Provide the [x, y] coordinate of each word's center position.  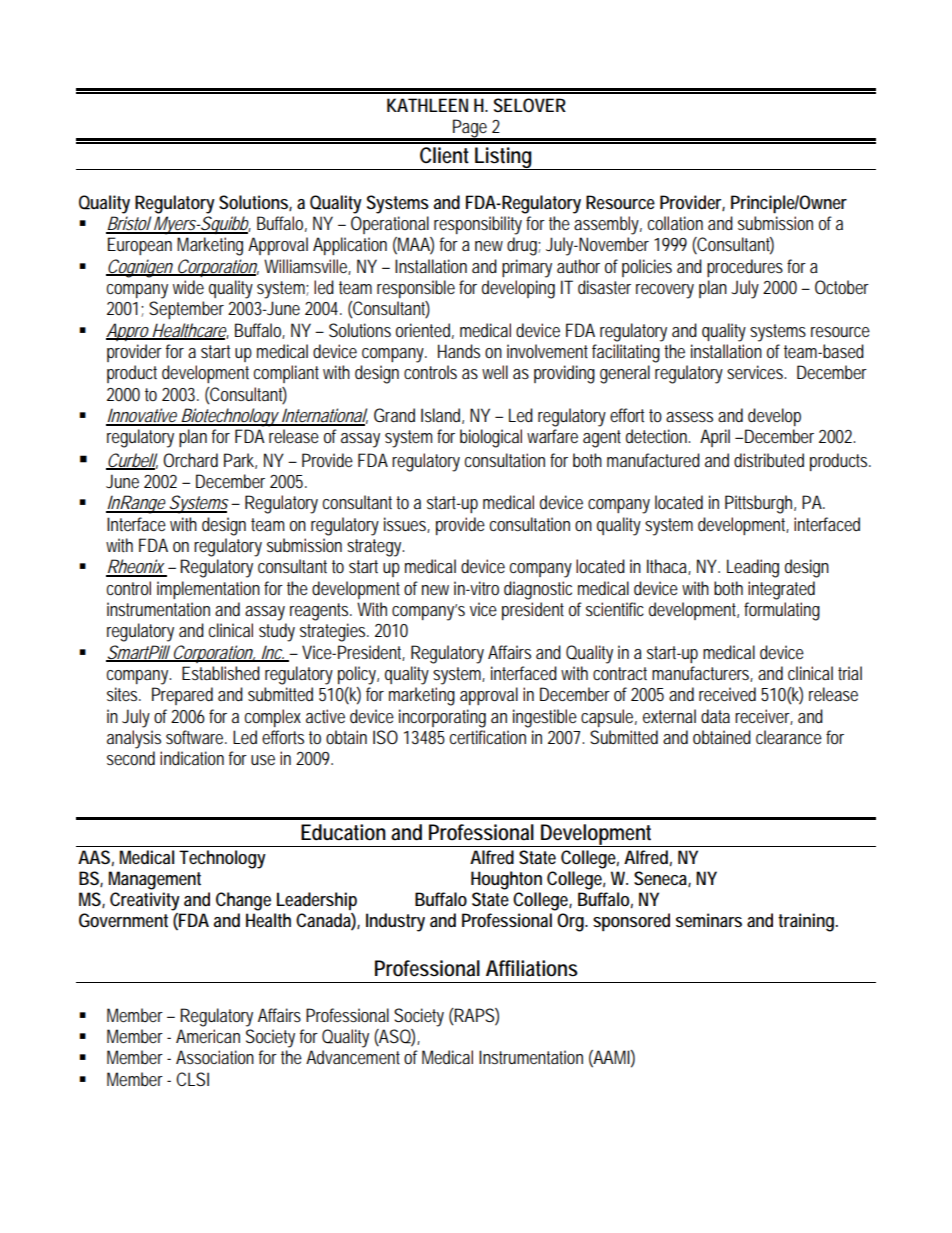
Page [471, 129]
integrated [781, 590]
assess [689, 417]
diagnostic [538, 590]
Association [215, 1057]
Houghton [506, 880]
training [808, 922]
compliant [286, 374]
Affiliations [532, 968]
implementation [208, 590]
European [140, 246]
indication [192, 758]
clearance [789, 737]
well [495, 372]
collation [675, 223]
